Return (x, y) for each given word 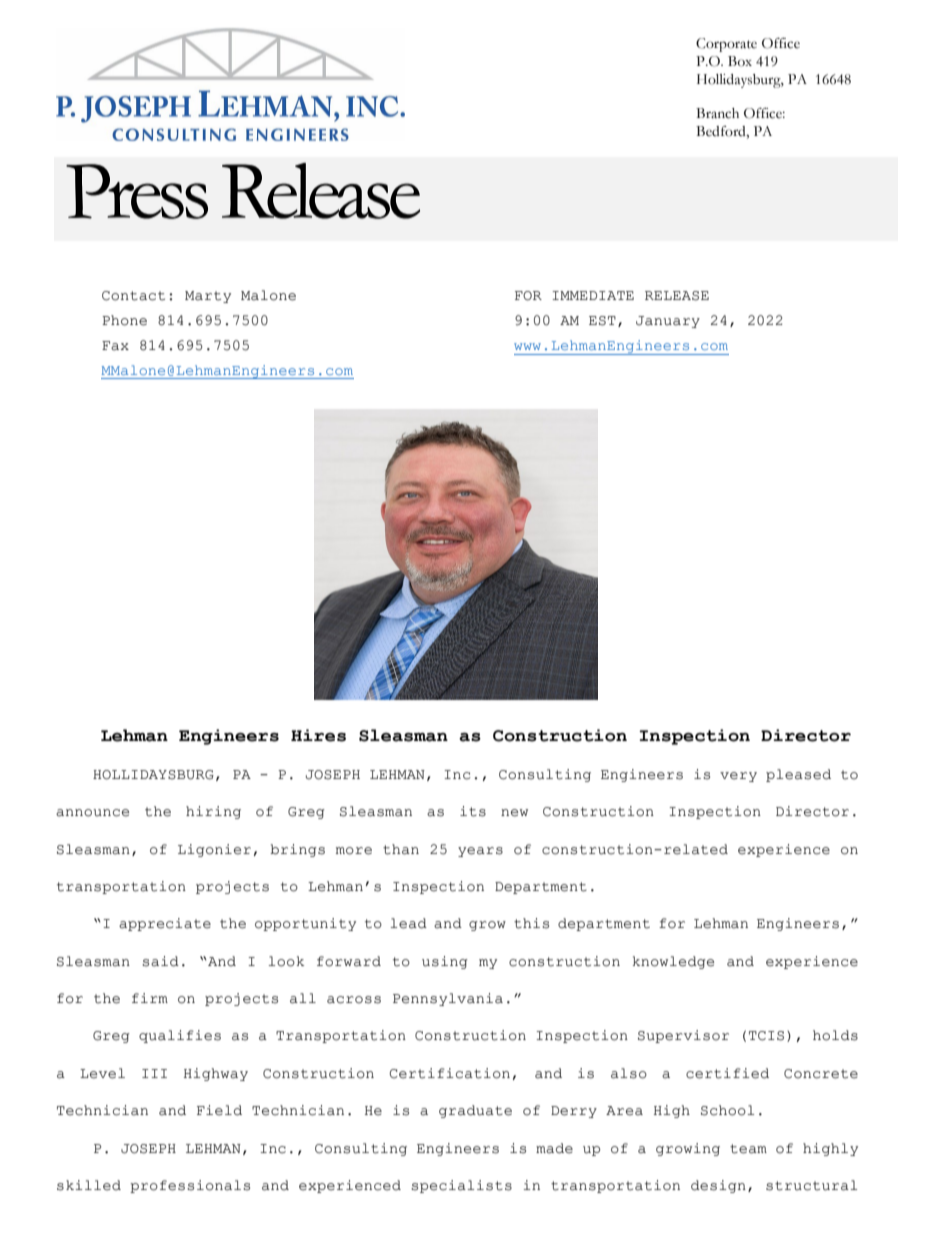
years (480, 852)
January (668, 322)
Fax (115, 346)
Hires (318, 735)
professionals (190, 1186)
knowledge (673, 962)
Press (137, 191)
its (473, 811)
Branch (717, 113)
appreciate (165, 924)
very (738, 777)
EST (602, 321)
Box (740, 61)
